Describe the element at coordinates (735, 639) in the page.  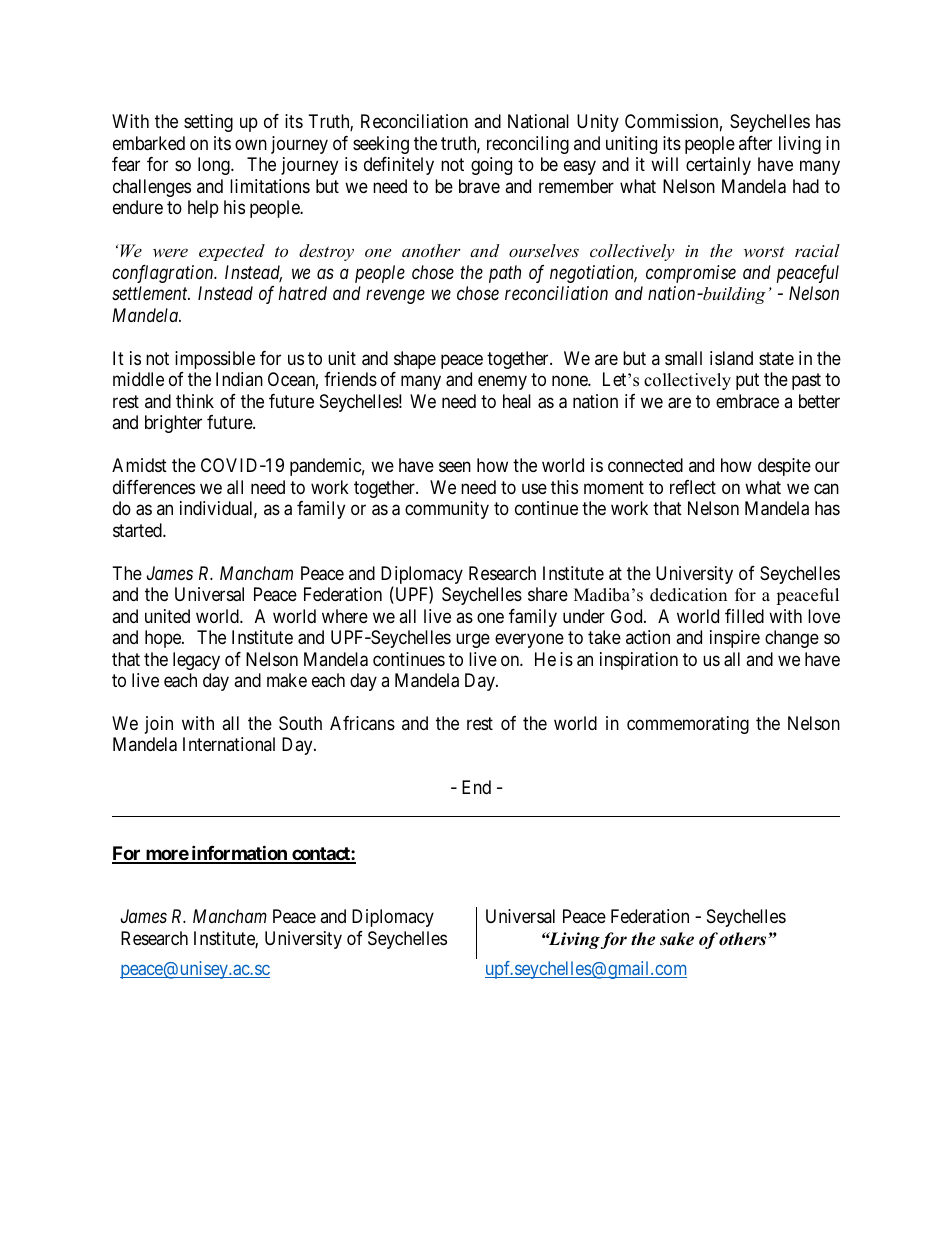
I see `inspire` at that location.
